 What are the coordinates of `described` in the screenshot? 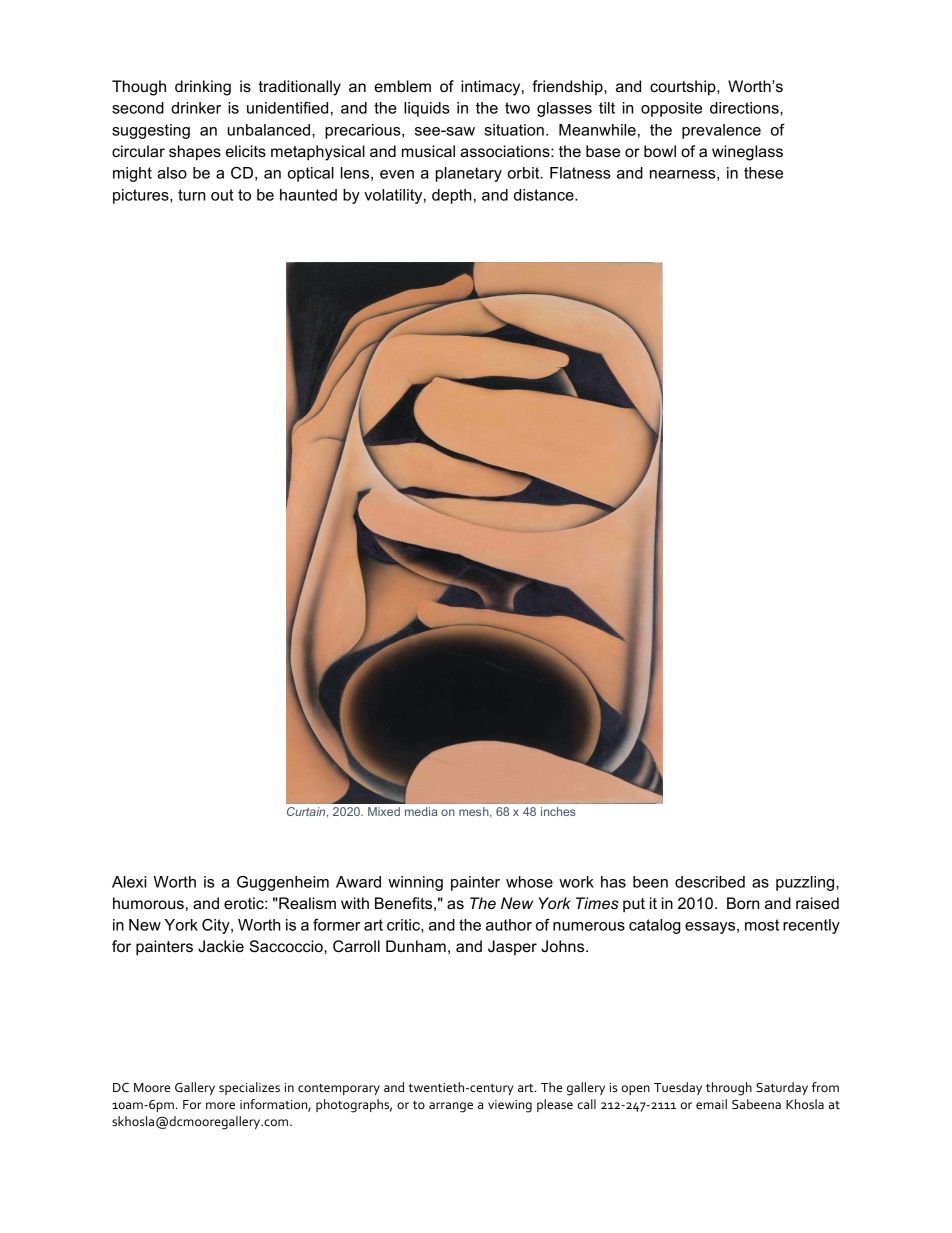 It's located at (710, 882).
